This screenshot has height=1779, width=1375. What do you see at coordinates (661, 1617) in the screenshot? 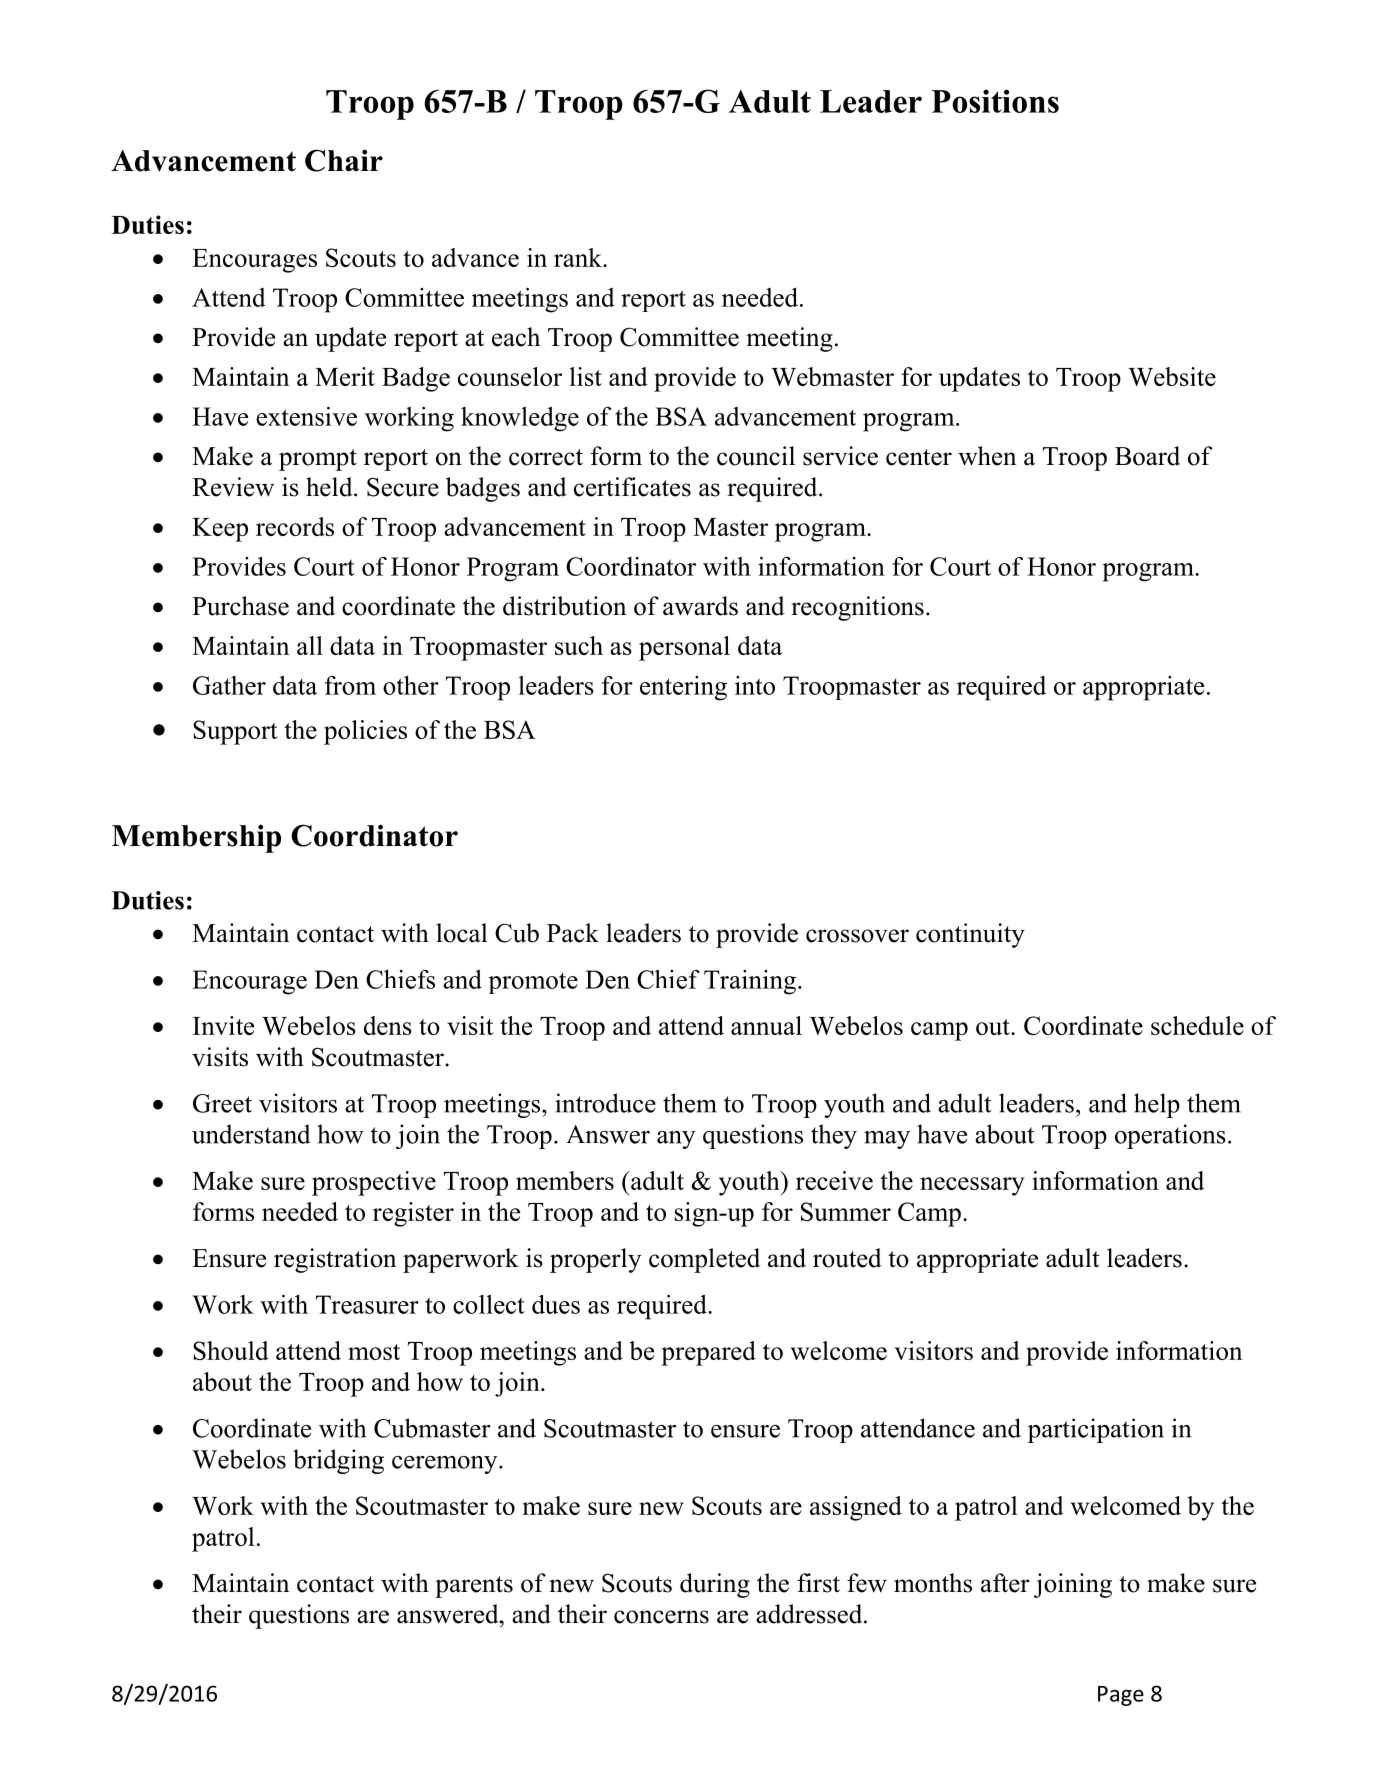
I see `concerns` at bounding box center [661, 1617].
